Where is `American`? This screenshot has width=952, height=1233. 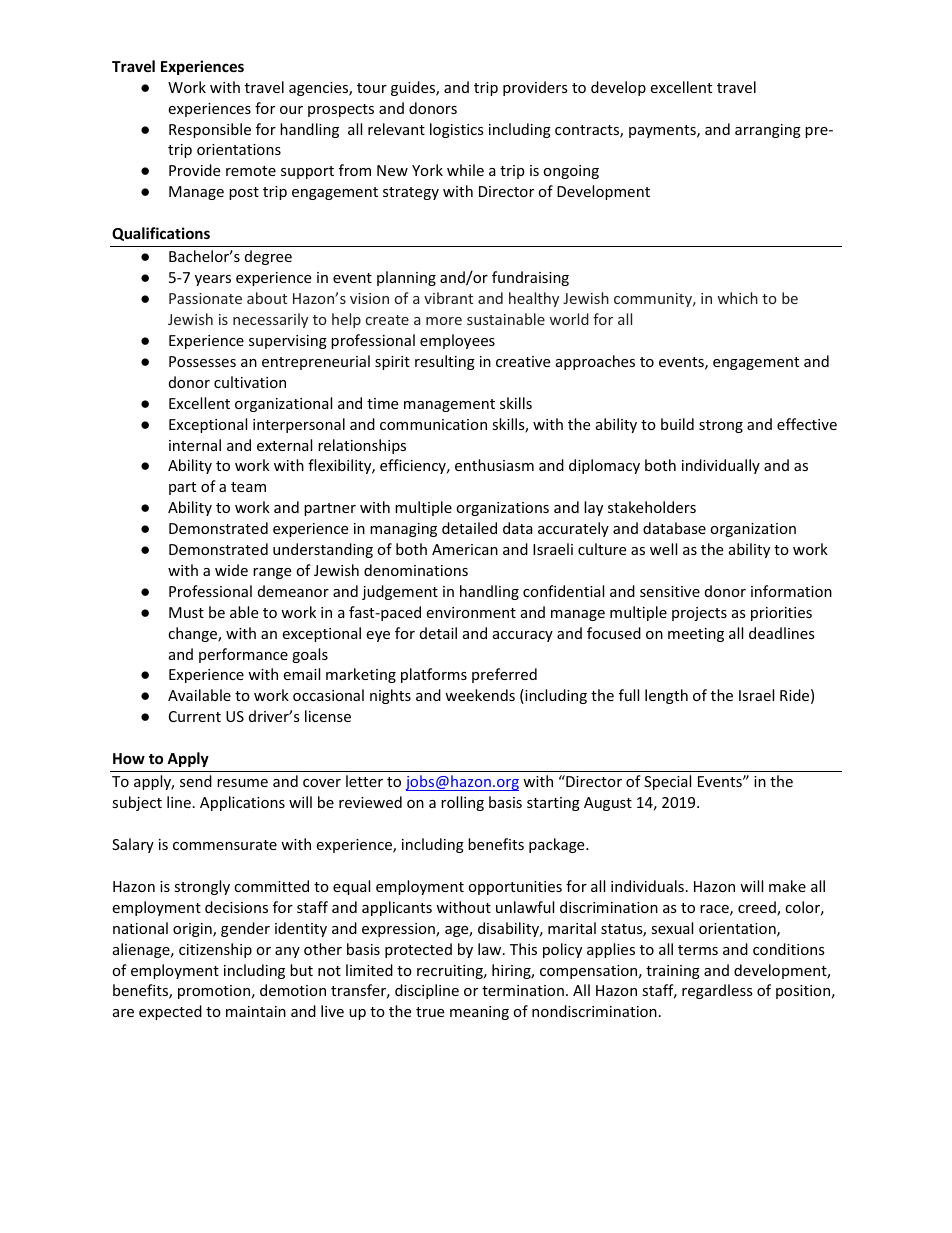
American is located at coordinates (465, 549).
